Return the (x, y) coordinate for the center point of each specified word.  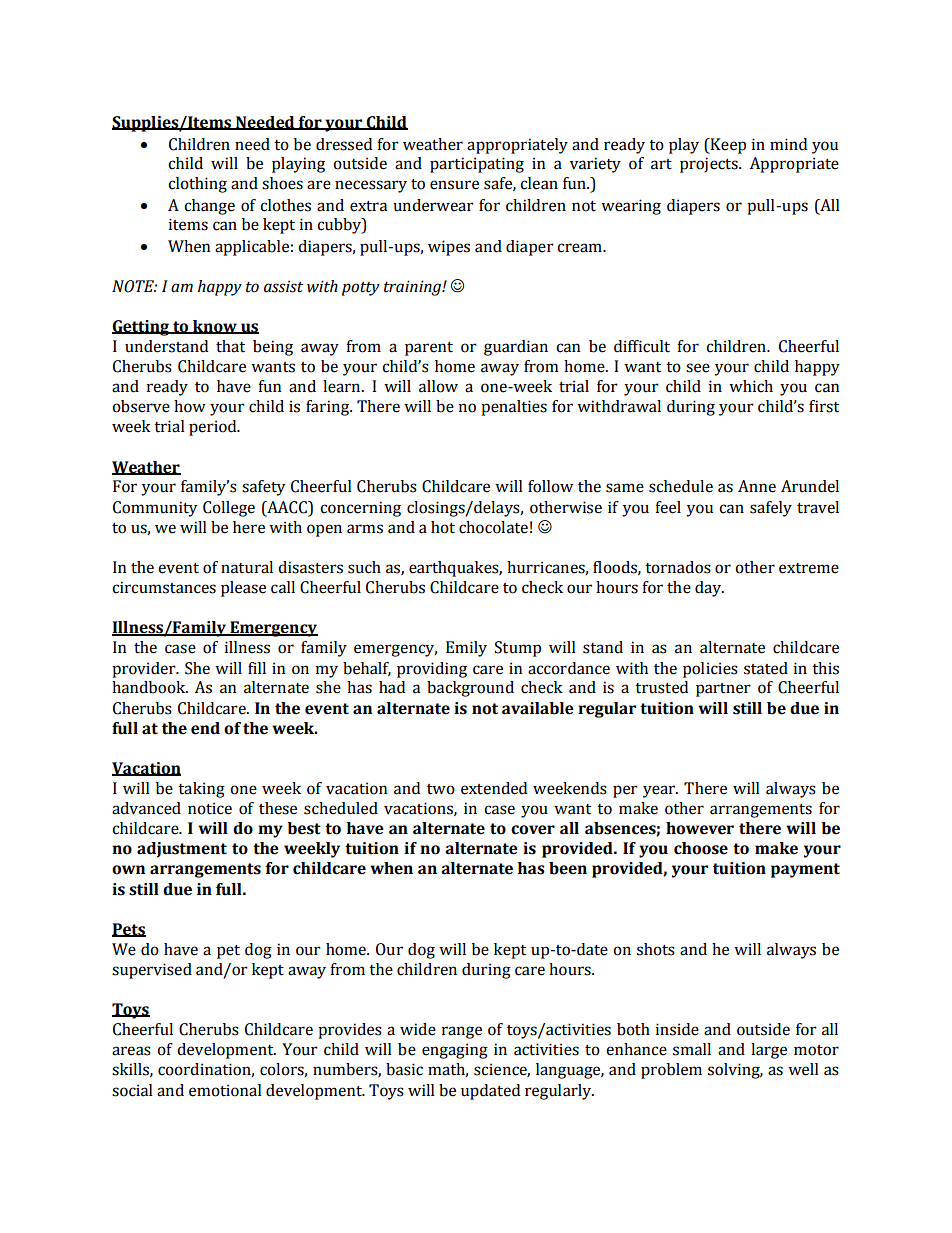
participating (477, 165)
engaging (455, 1051)
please (243, 589)
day (709, 589)
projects (710, 165)
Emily (466, 649)
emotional (225, 1090)
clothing (197, 185)
